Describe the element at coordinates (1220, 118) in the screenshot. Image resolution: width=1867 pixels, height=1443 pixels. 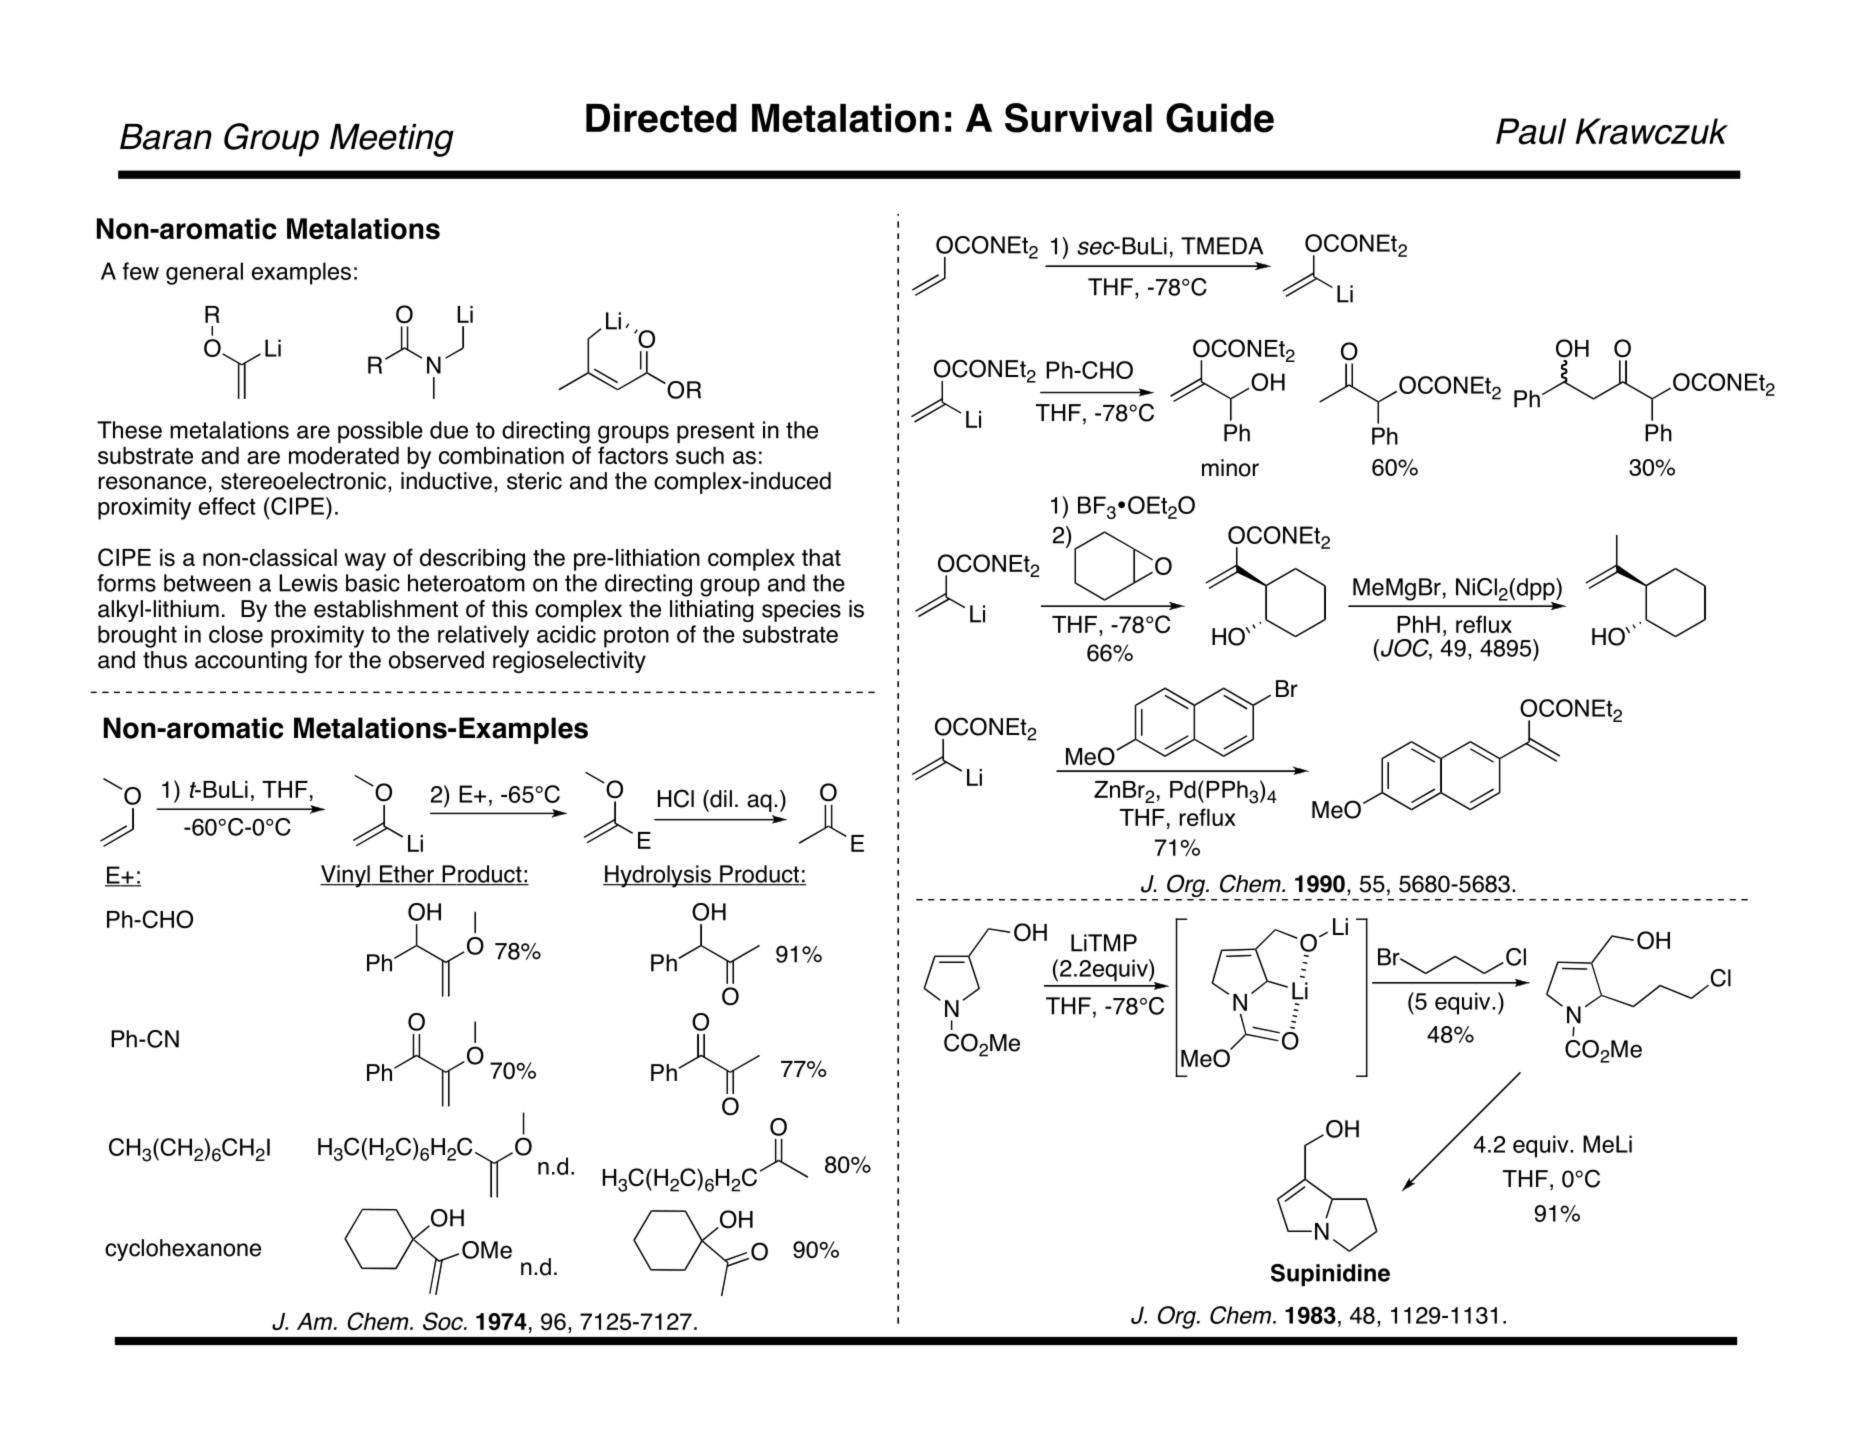
I see `Guide` at that location.
